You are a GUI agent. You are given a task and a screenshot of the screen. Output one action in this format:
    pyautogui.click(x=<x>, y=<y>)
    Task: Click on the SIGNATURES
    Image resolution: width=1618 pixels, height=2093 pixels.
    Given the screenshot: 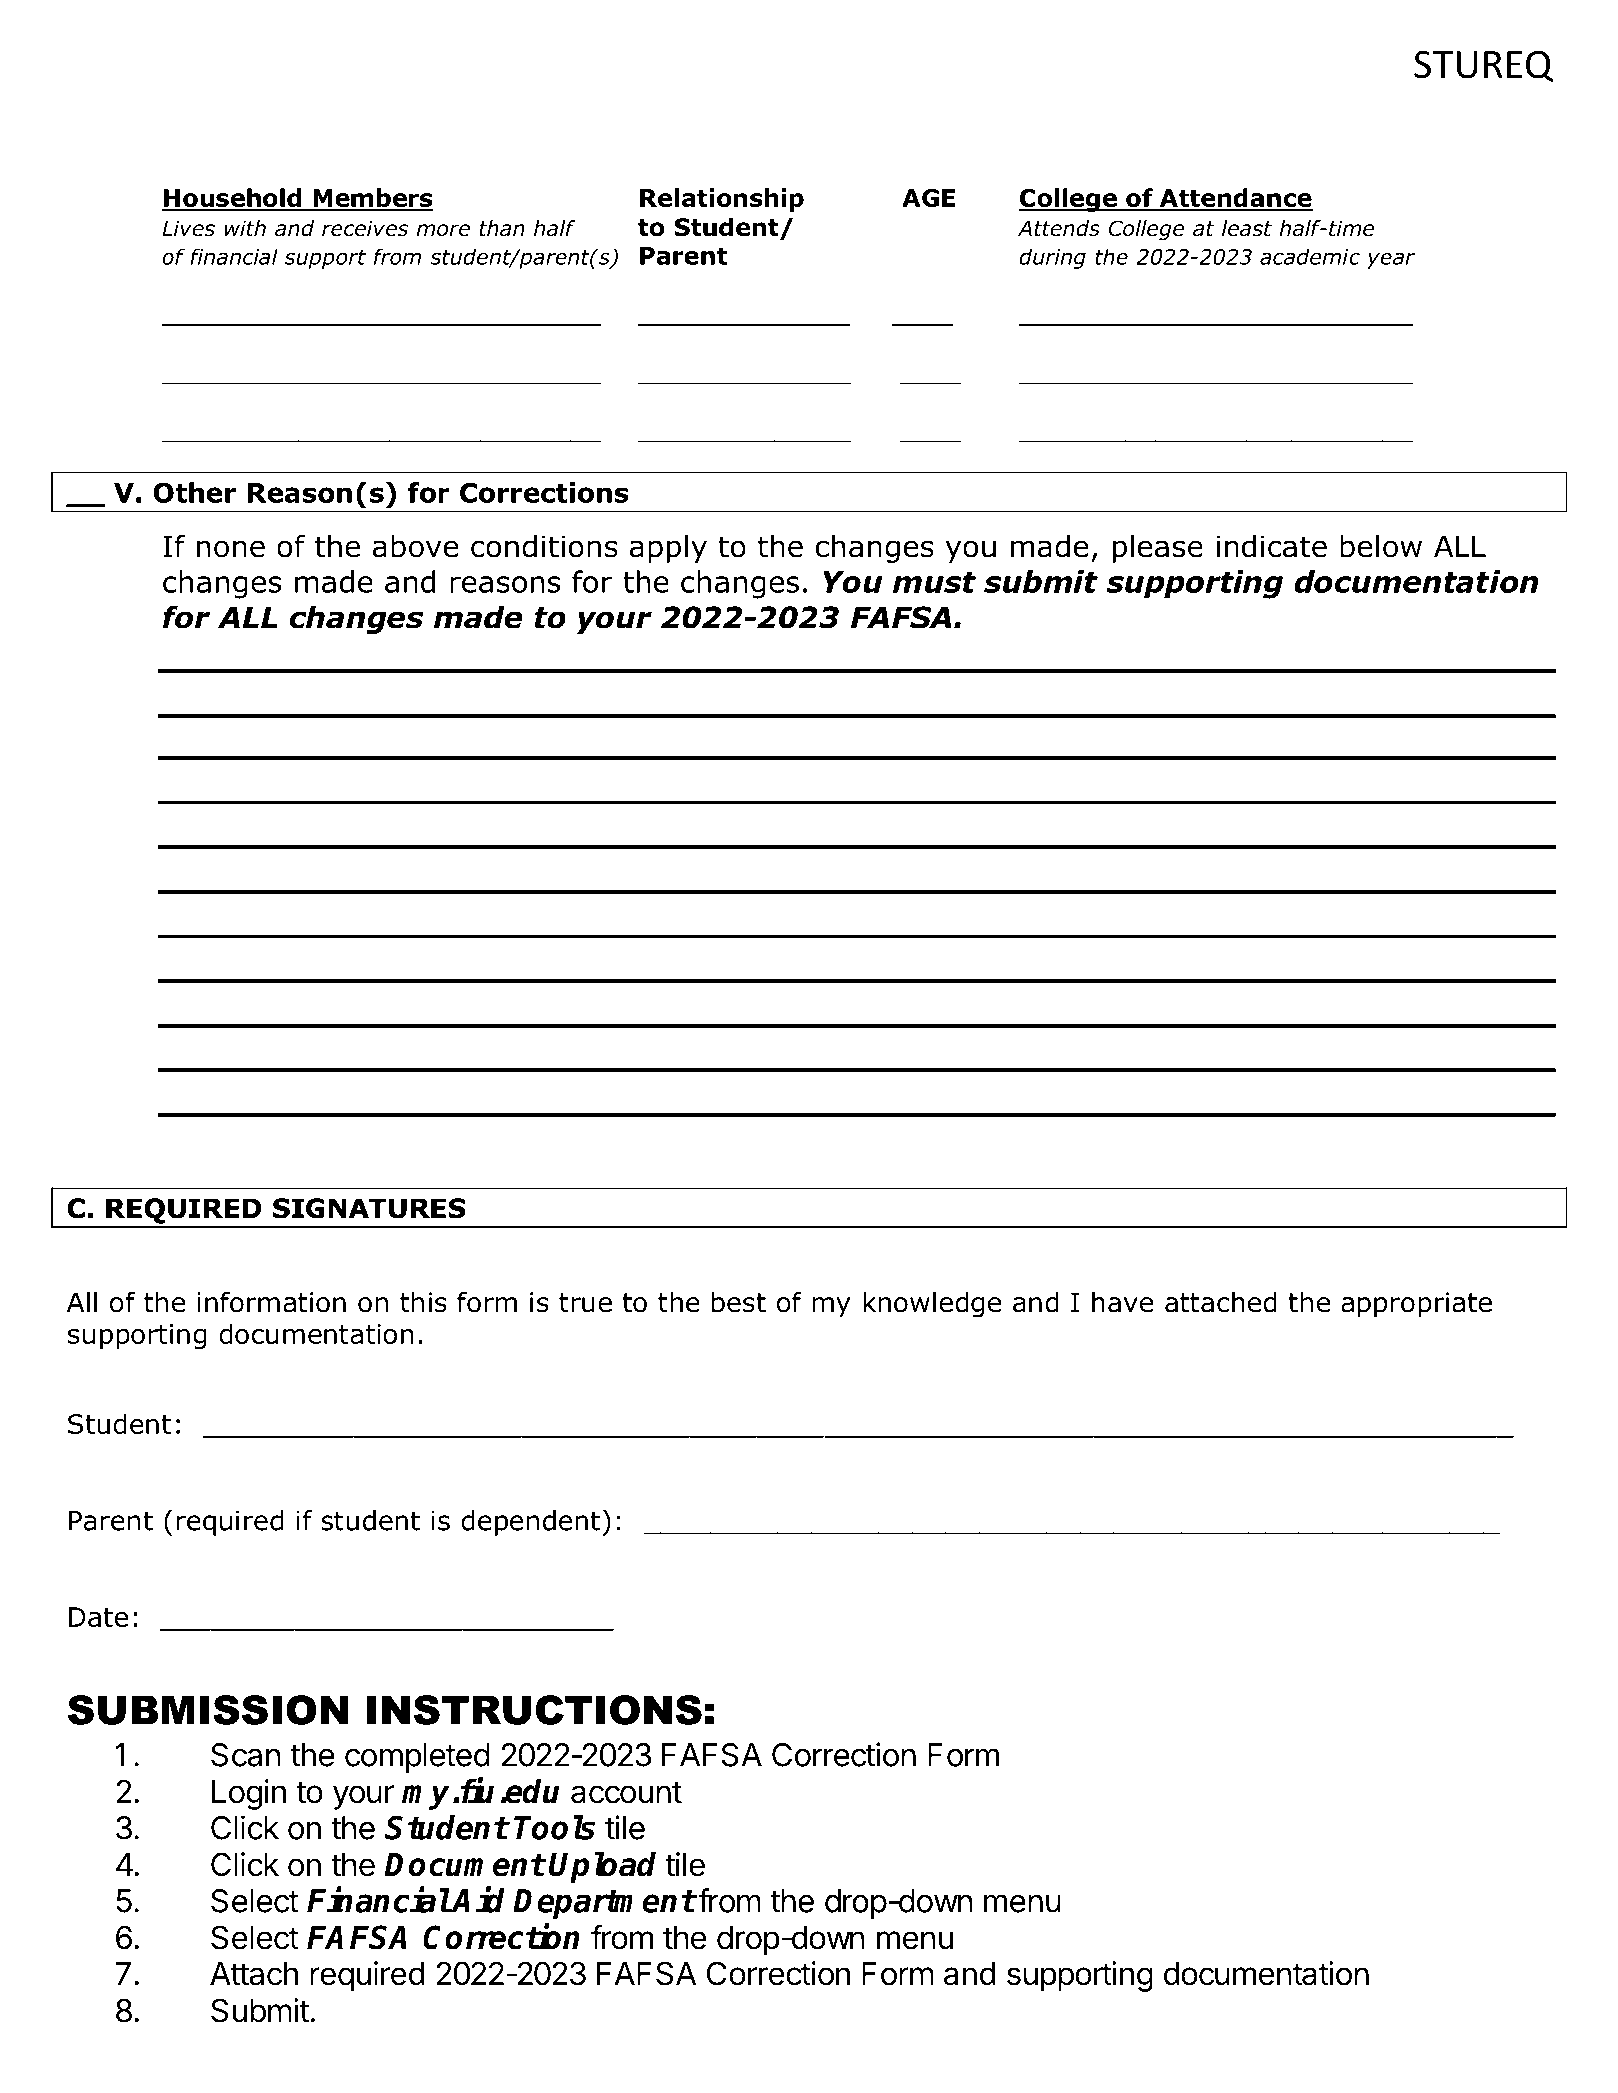 What is the action you would take?
    pyautogui.click(x=369, y=1208)
